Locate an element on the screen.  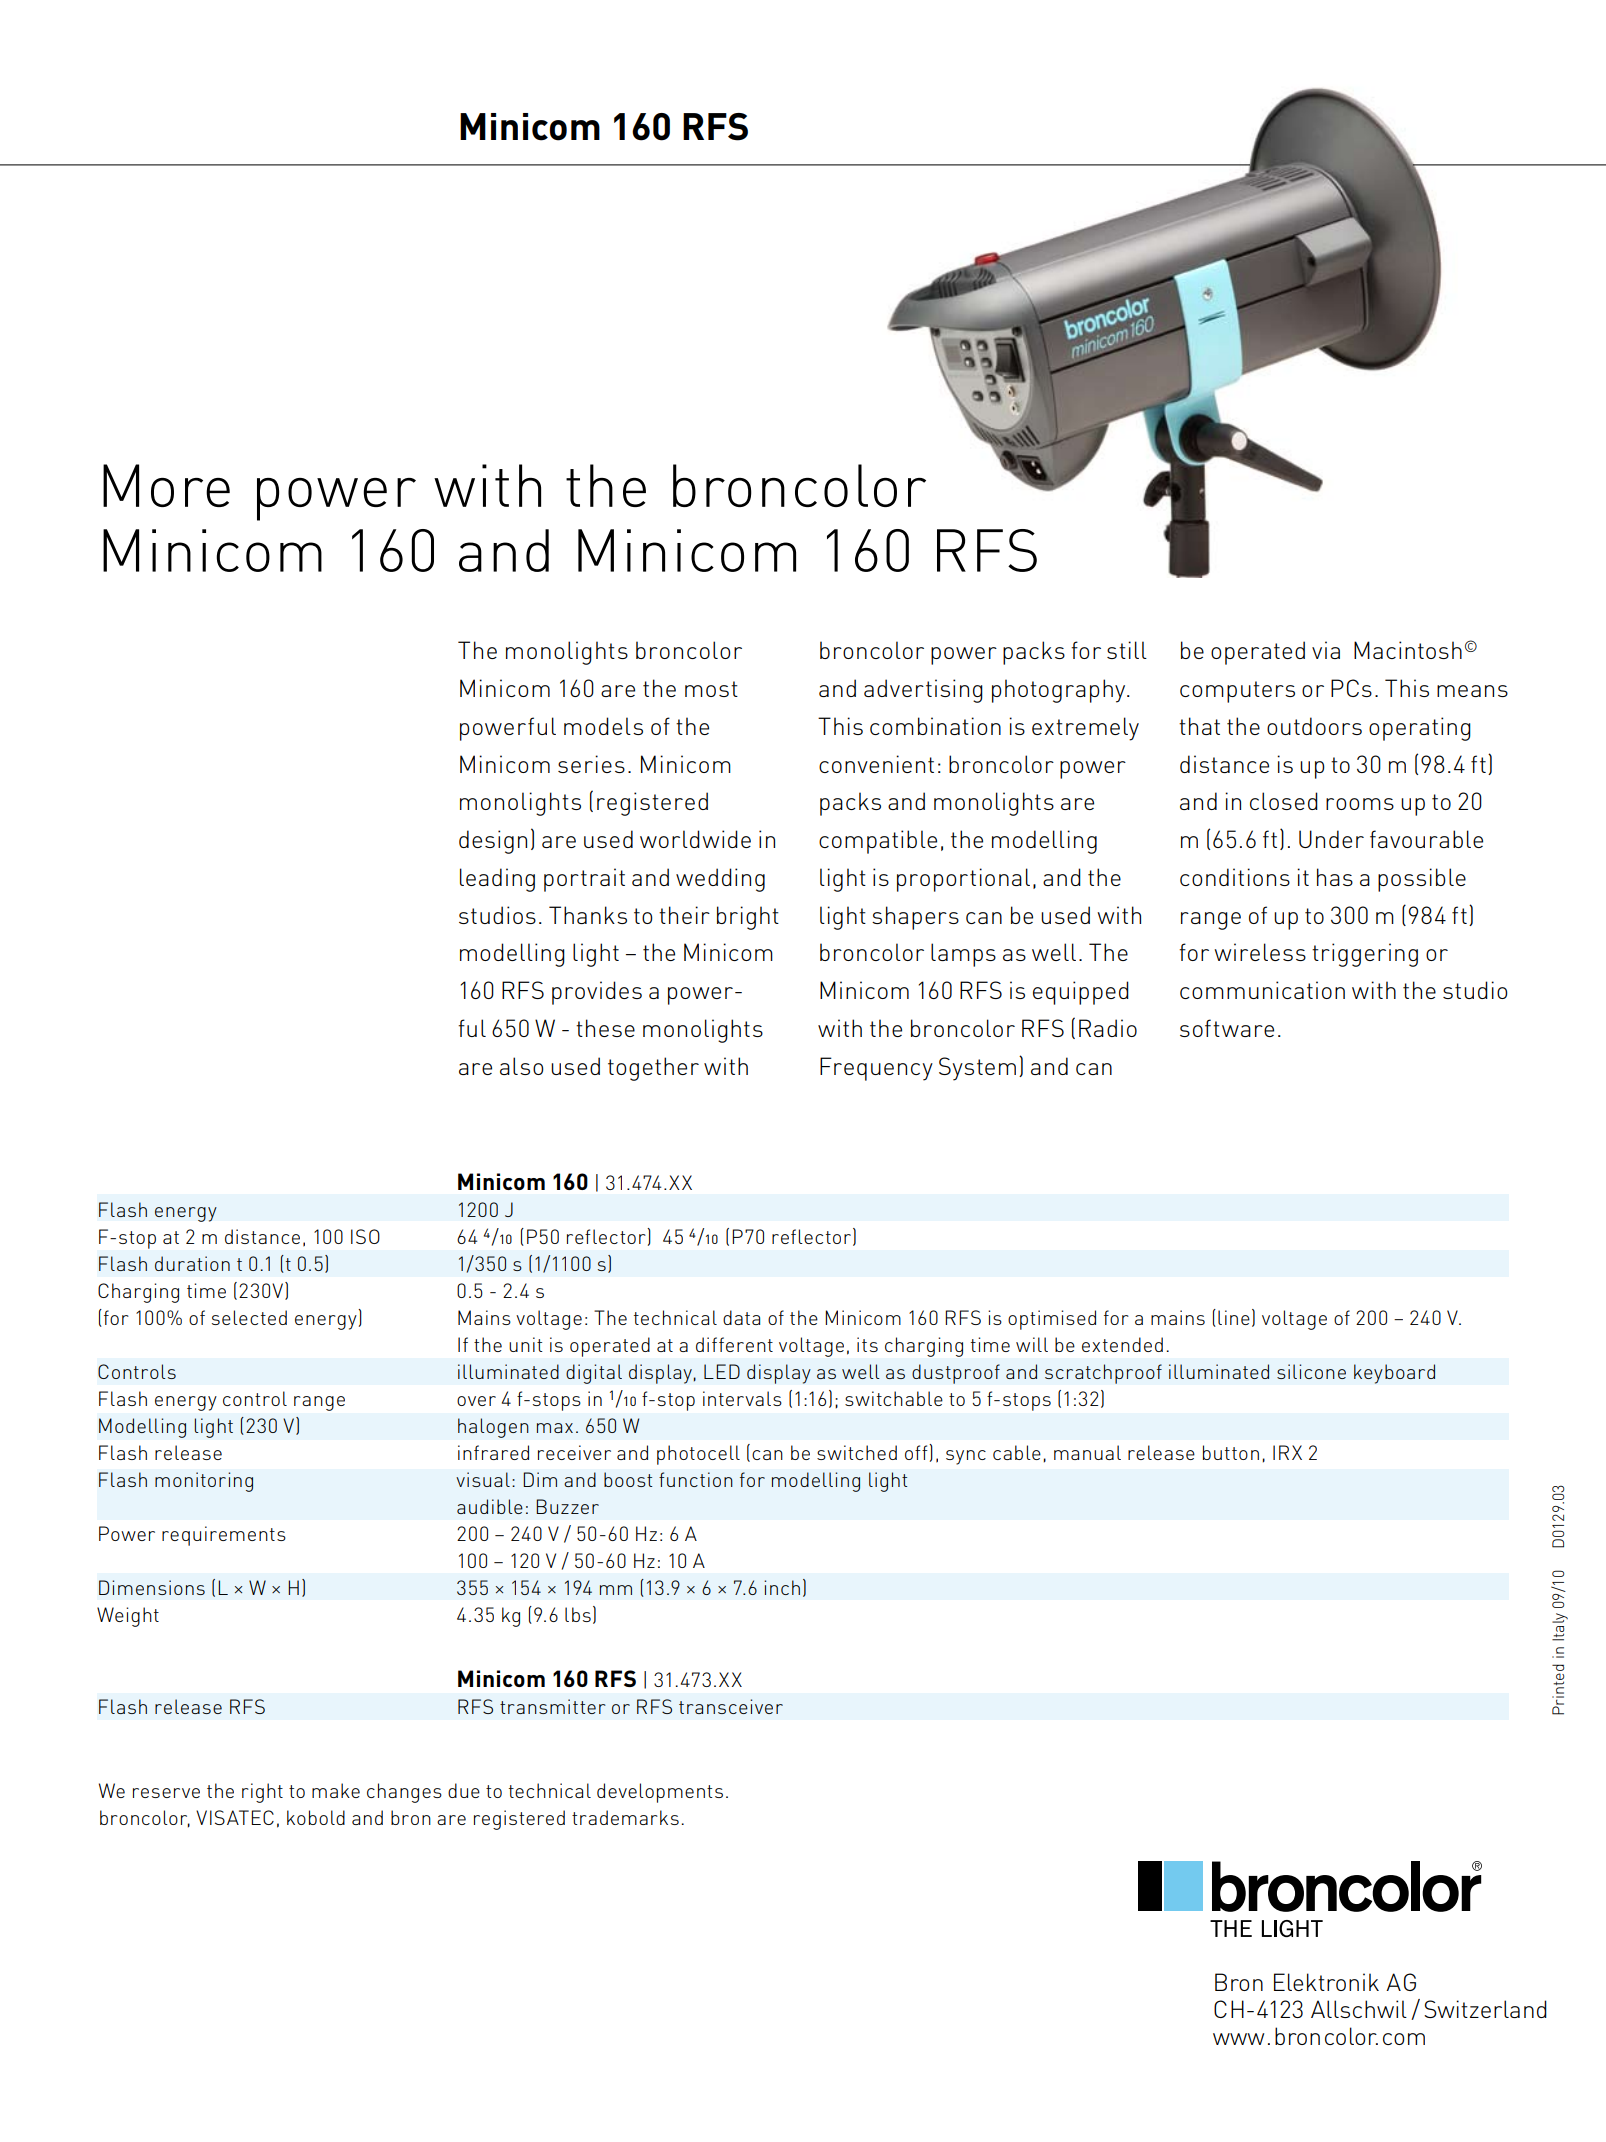
requirements is located at coordinates (224, 1536).
